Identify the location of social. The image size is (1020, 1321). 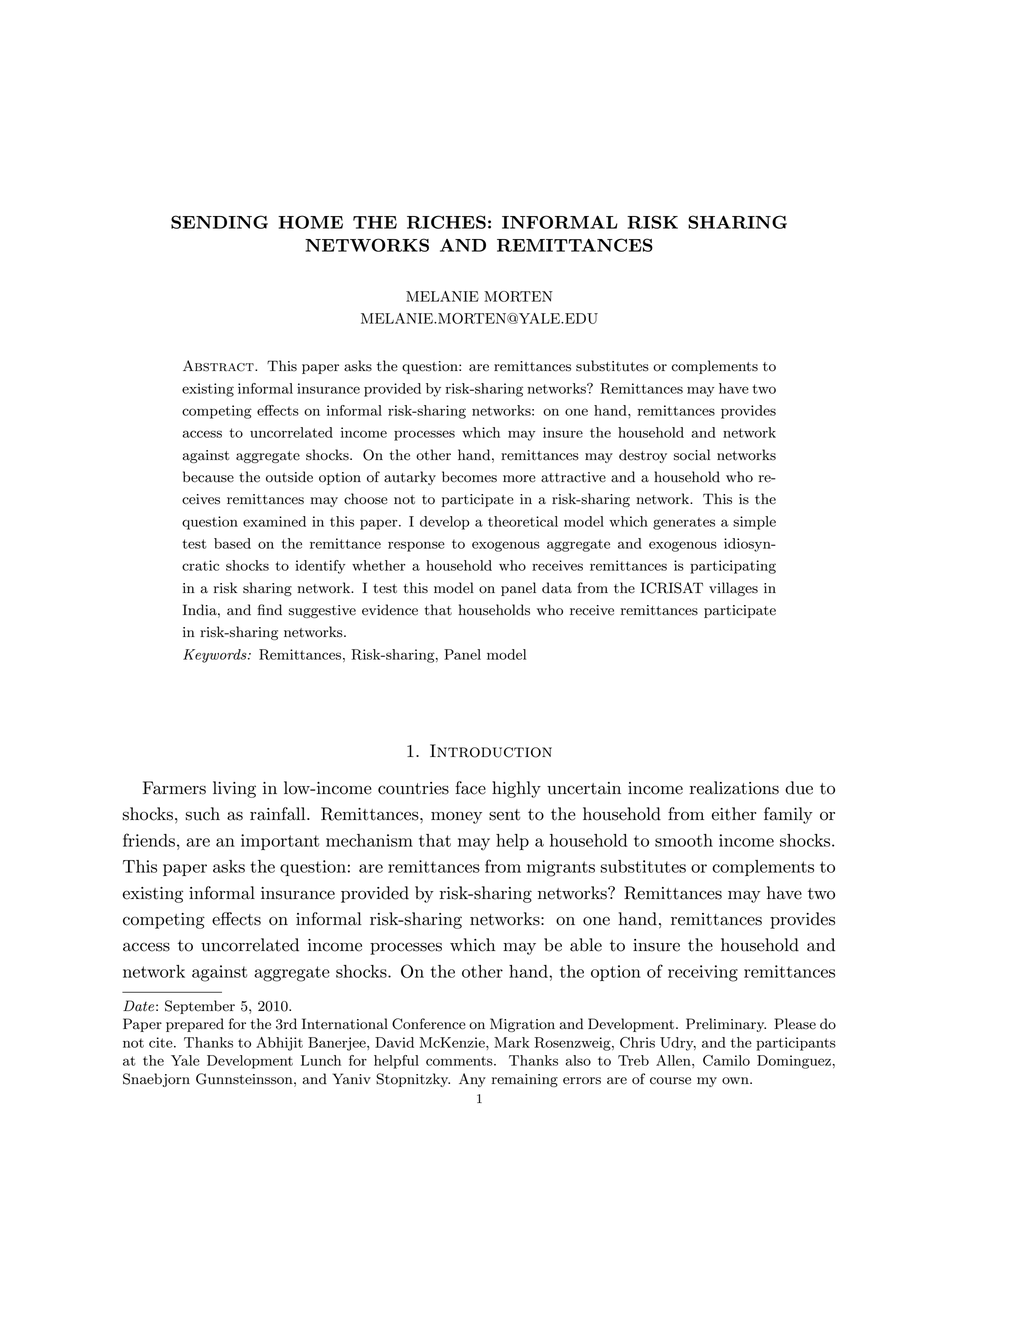
(692, 455).
